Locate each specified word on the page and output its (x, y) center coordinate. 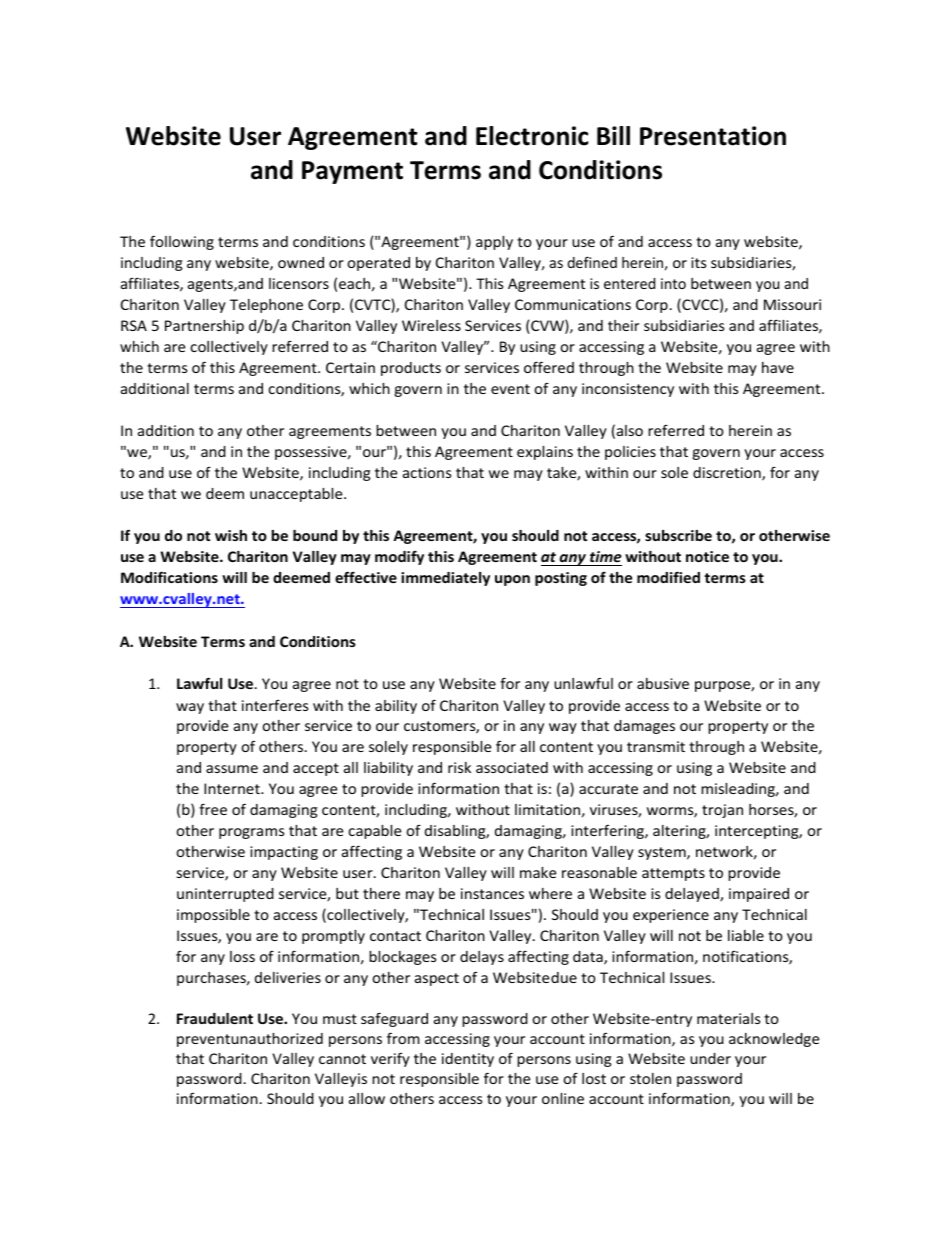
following (182, 243)
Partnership (204, 327)
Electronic (532, 136)
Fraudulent (215, 1018)
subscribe (678, 535)
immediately (445, 579)
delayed (693, 895)
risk (459, 767)
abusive (663, 683)
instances (492, 893)
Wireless (431, 325)
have (778, 367)
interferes (275, 705)
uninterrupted (225, 895)
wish (231, 535)
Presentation (713, 136)
